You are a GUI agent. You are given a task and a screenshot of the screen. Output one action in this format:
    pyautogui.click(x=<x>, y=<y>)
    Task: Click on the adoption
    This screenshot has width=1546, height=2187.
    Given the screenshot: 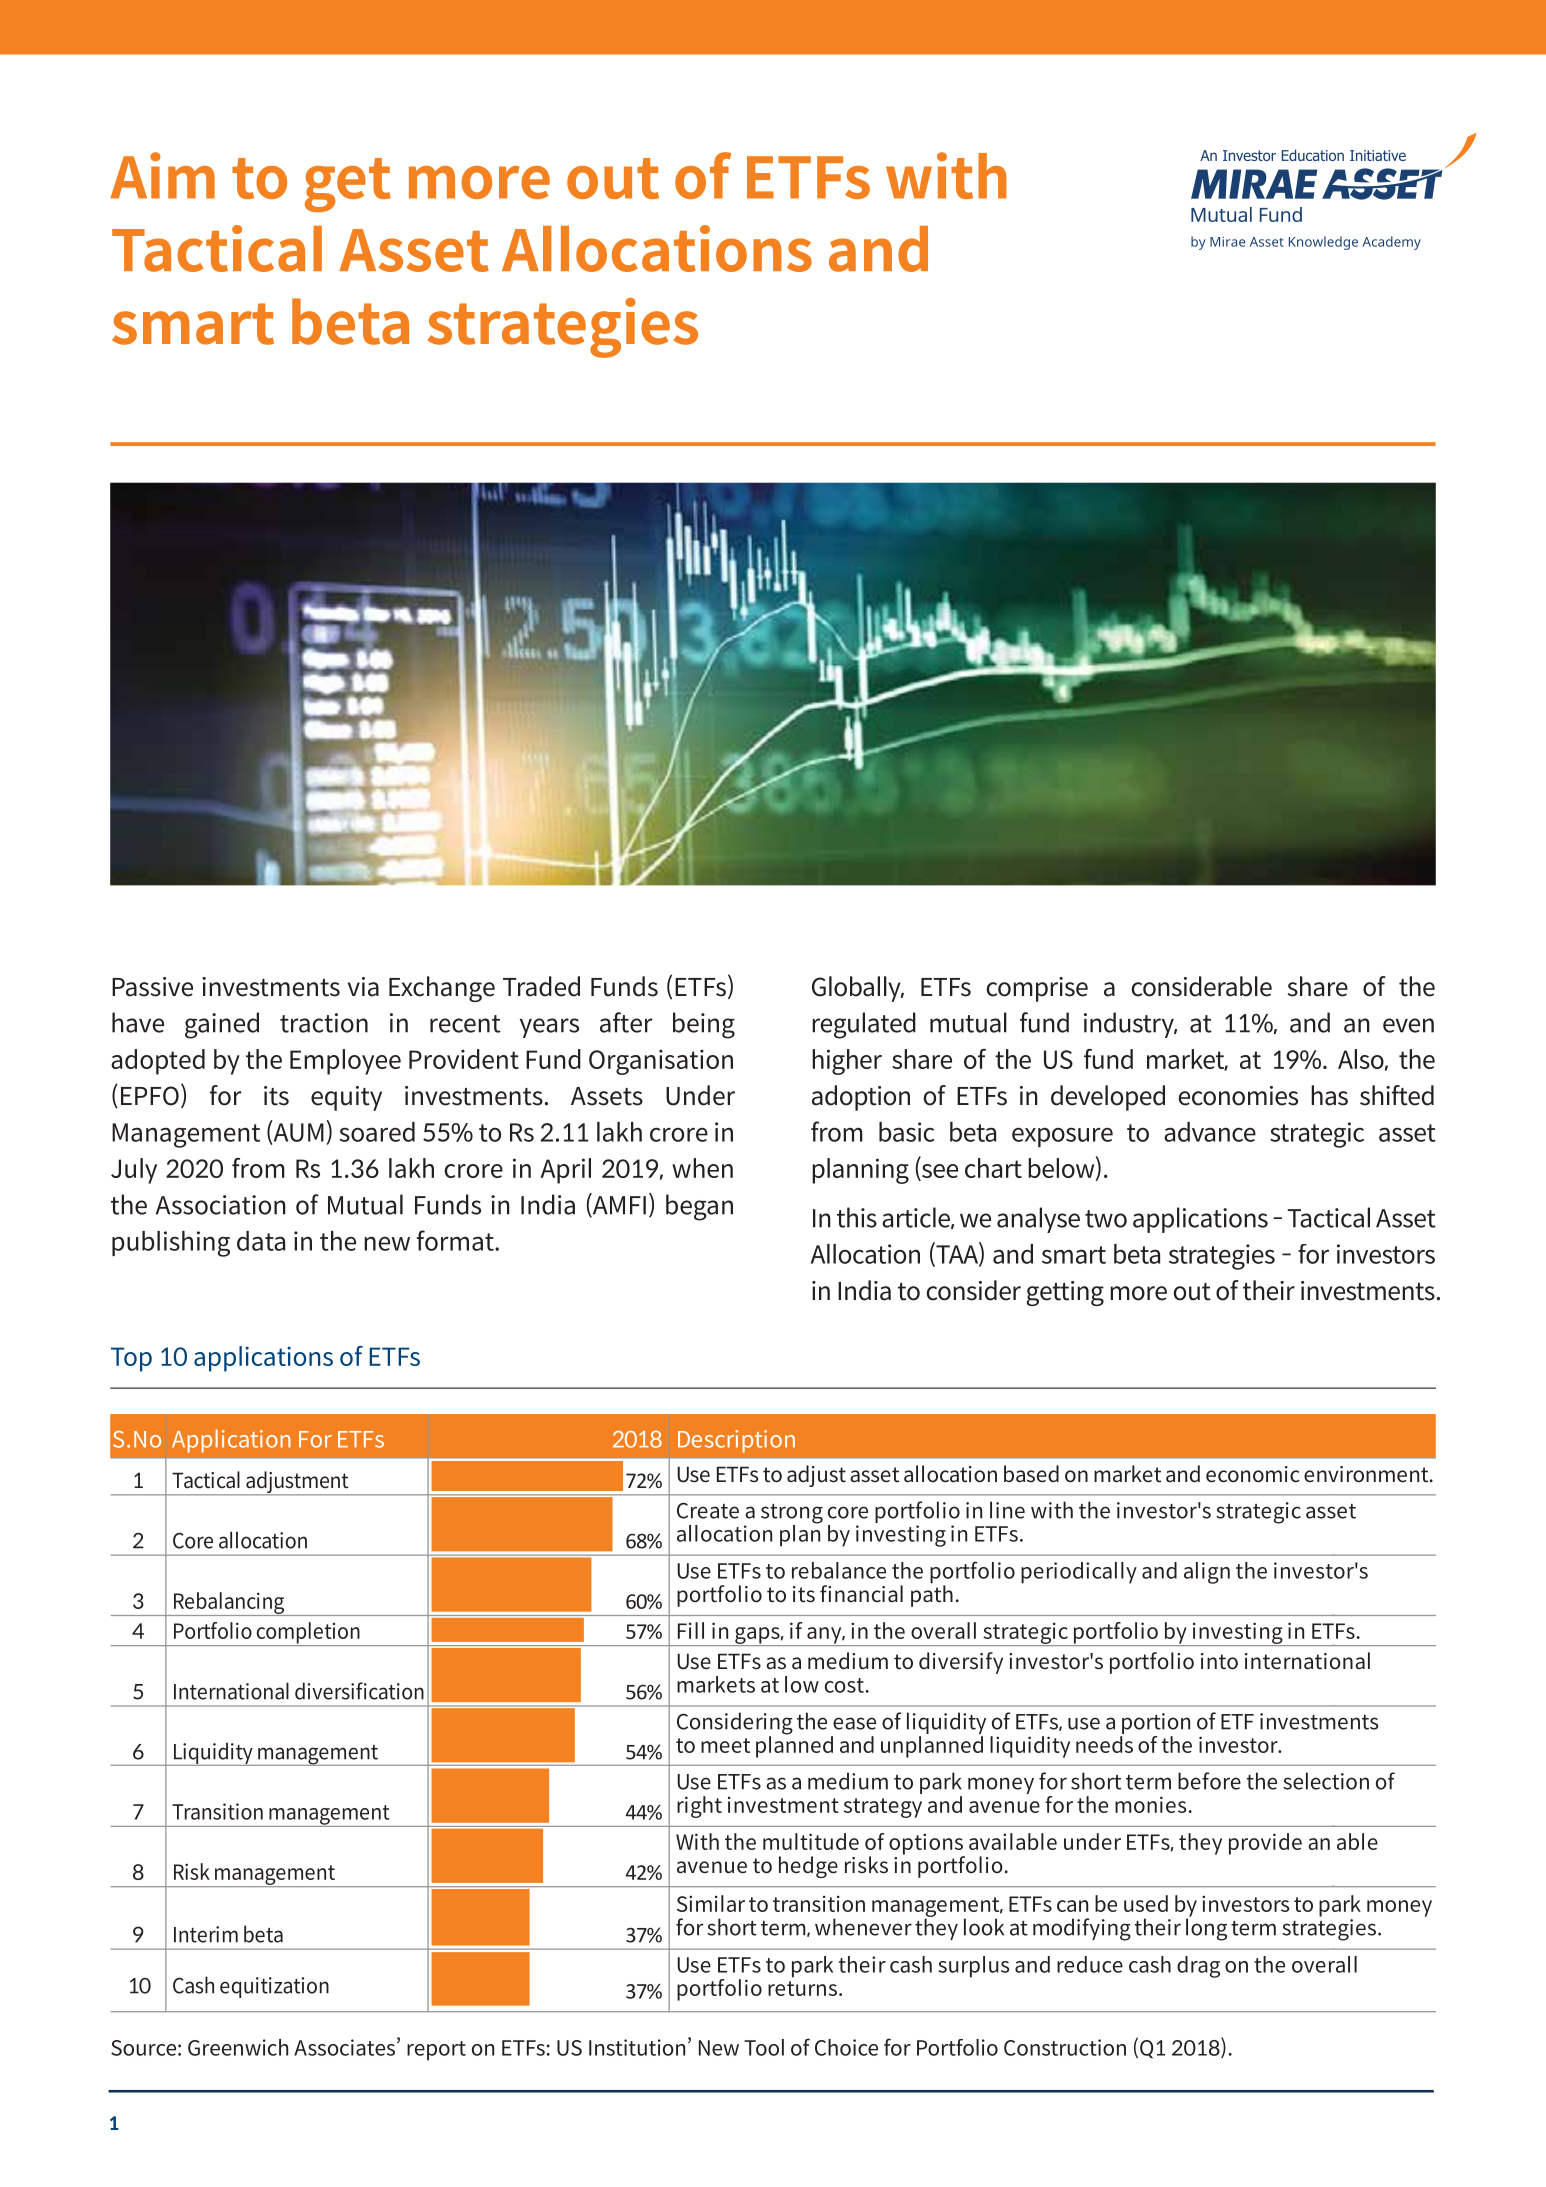 What is the action you would take?
    pyautogui.click(x=861, y=1098)
